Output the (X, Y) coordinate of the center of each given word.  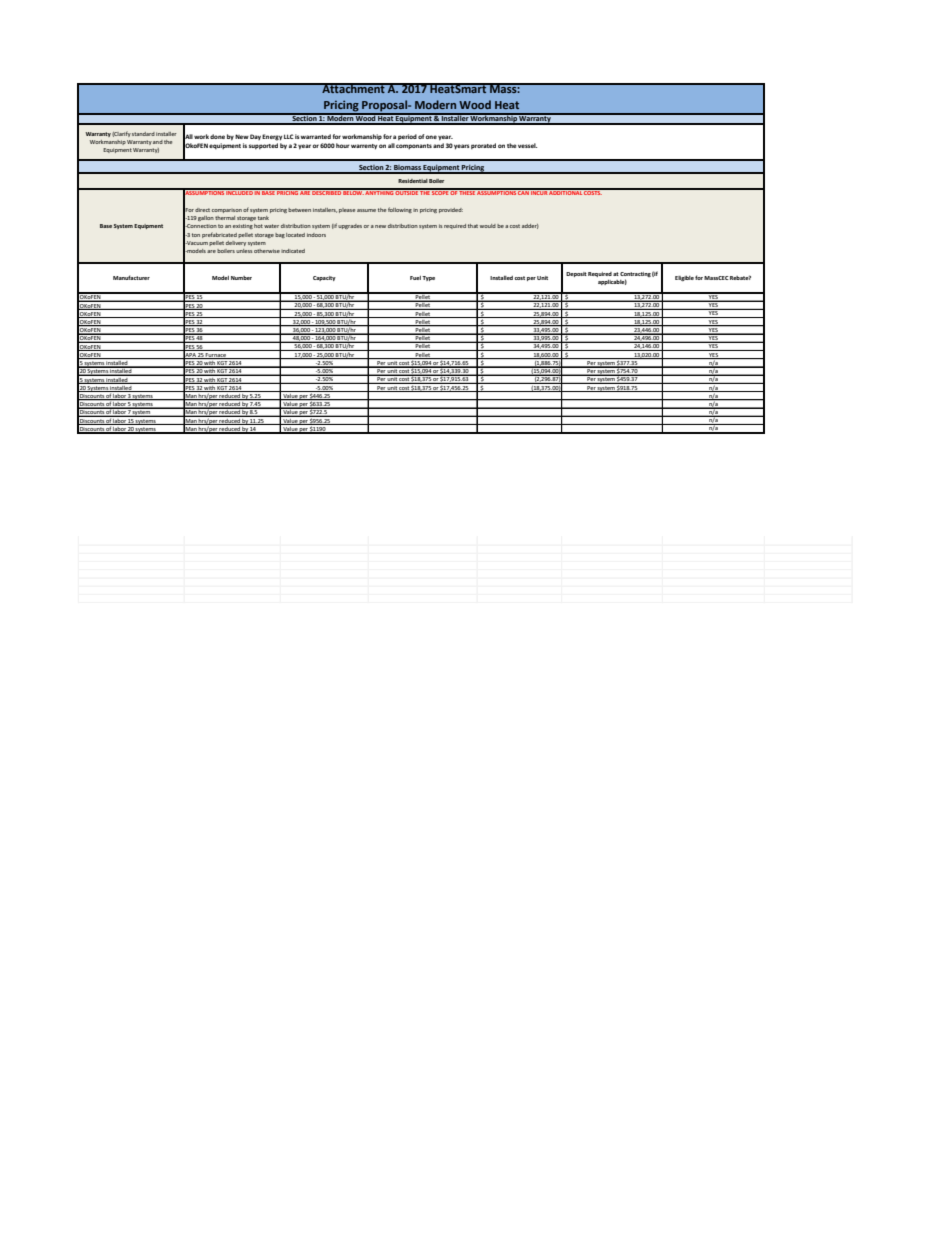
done (217, 136)
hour (342, 145)
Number (241, 278)
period (407, 137)
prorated (483, 146)
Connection (201, 226)
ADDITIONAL (566, 192)
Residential (413, 181)
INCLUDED (239, 192)
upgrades (350, 226)
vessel (527, 145)
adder (530, 226)
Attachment (353, 88)
